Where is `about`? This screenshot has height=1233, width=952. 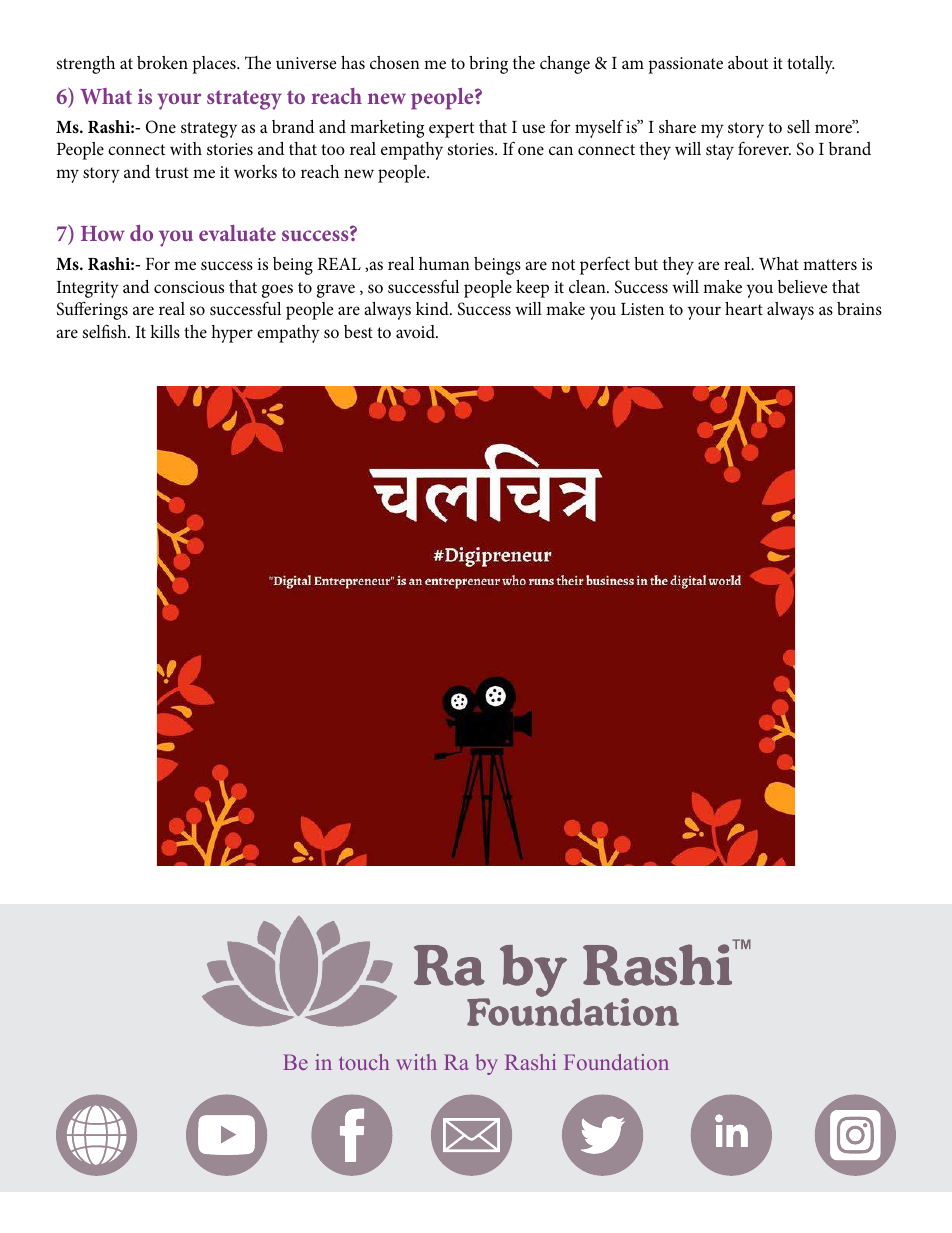
about is located at coordinates (748, 62).
